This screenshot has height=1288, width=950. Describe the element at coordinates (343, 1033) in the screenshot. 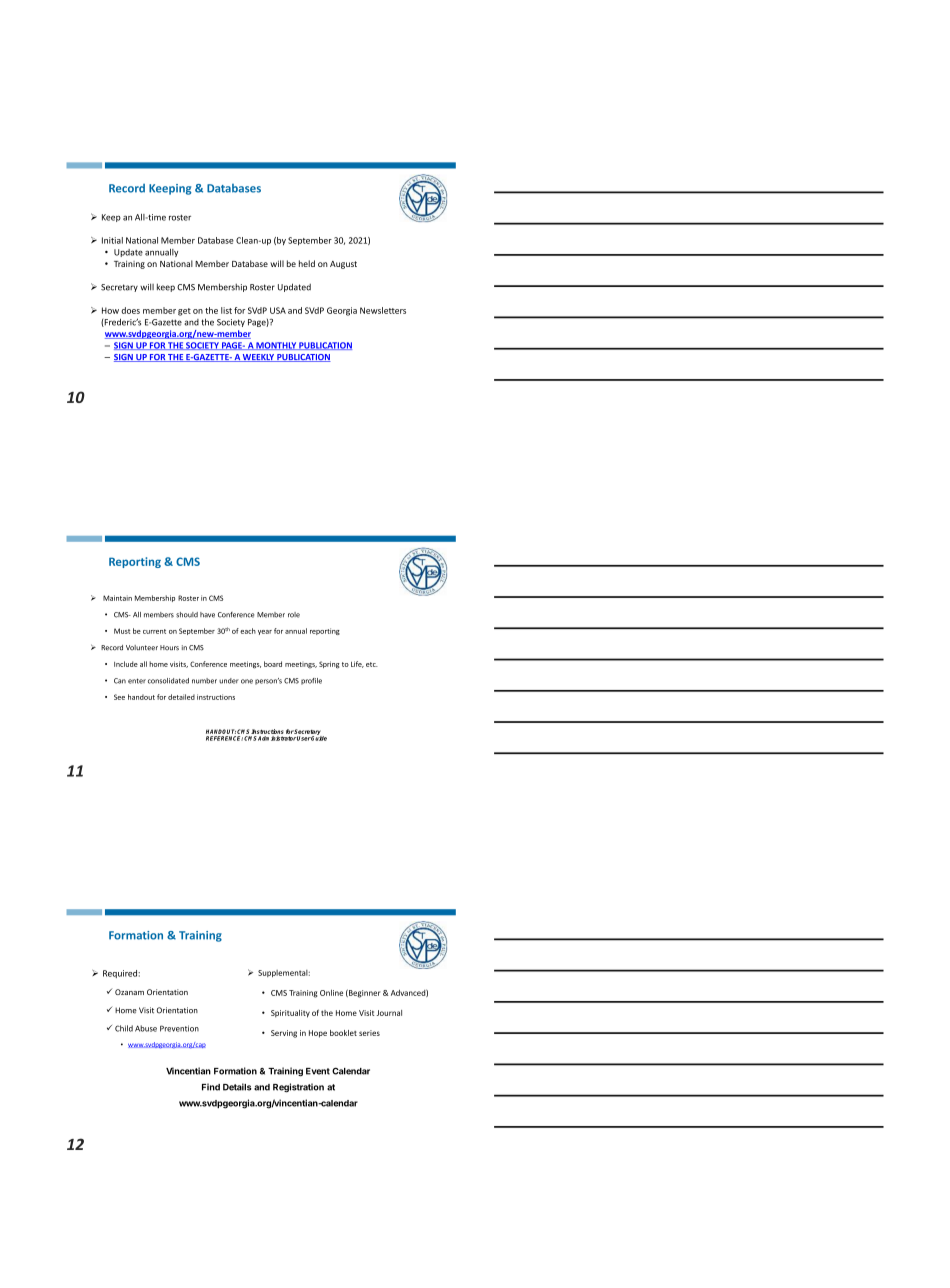

I see `booklet` at that location.
